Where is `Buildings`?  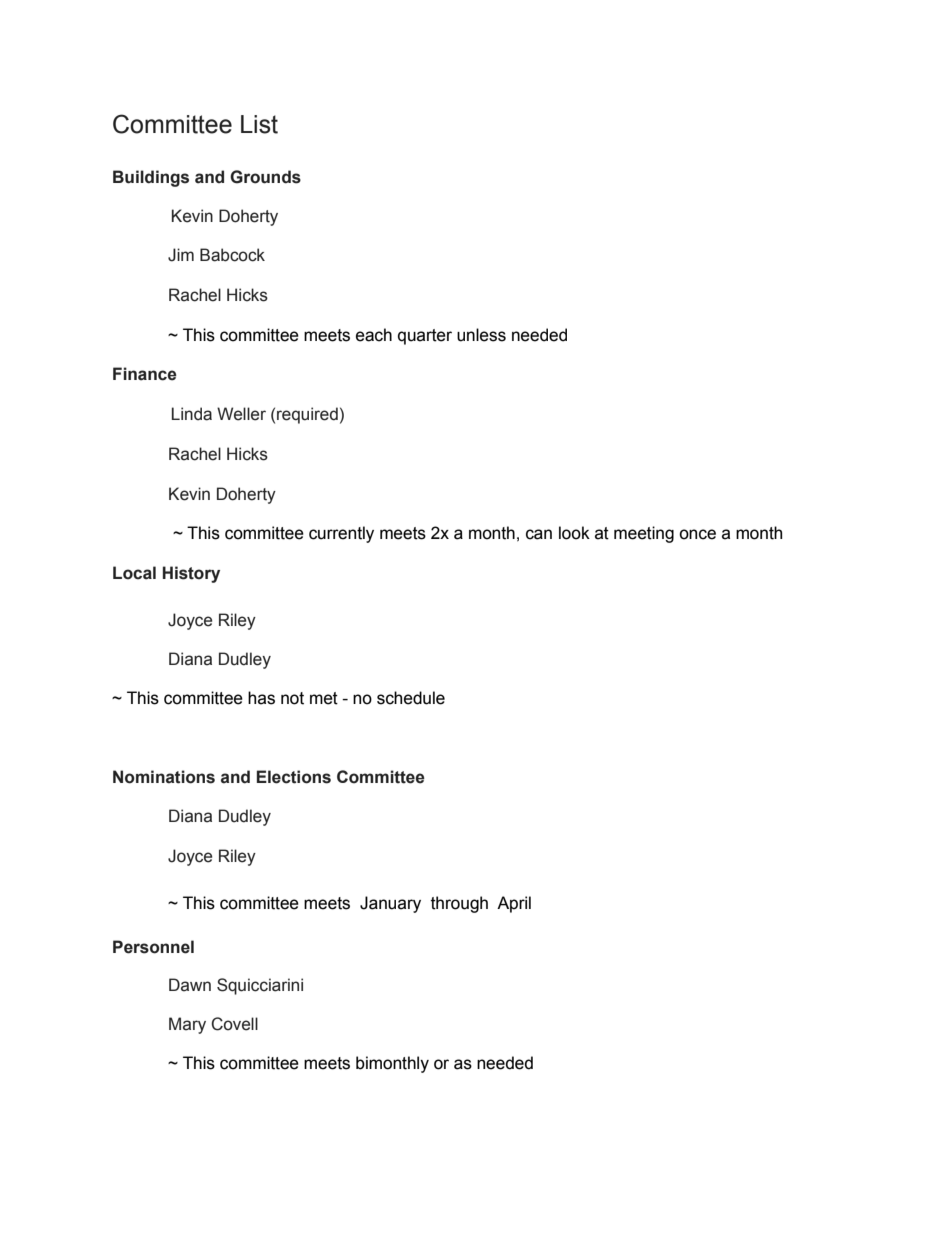 Buildings is located at coordinates (151, 178).
